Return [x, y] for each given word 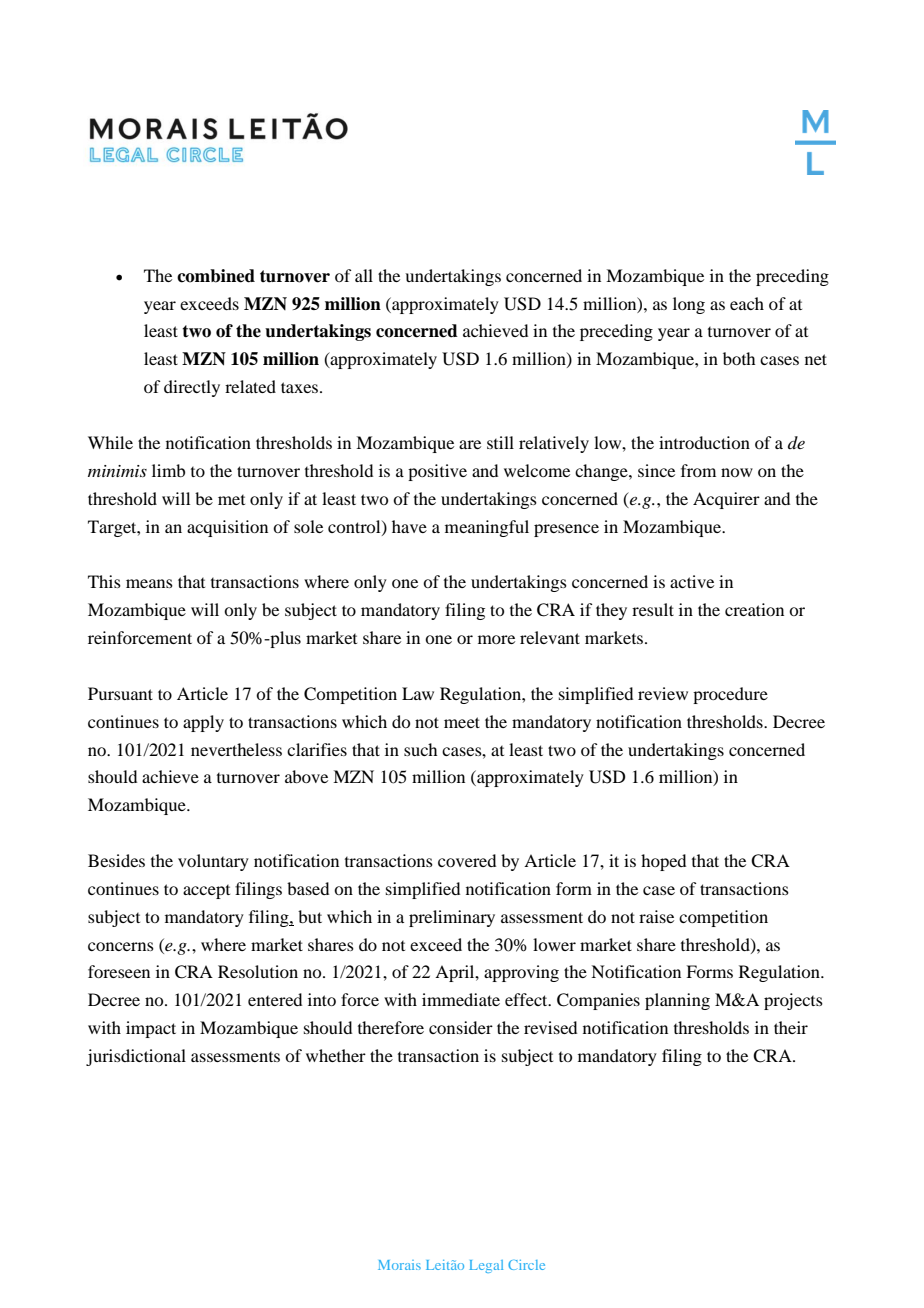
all [364, 275]
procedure [730, 695]
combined [216, 276]
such [420, 749]
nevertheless [236, 749]
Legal [486, 1266]
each [747, 303]
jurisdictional [136, 1057]
